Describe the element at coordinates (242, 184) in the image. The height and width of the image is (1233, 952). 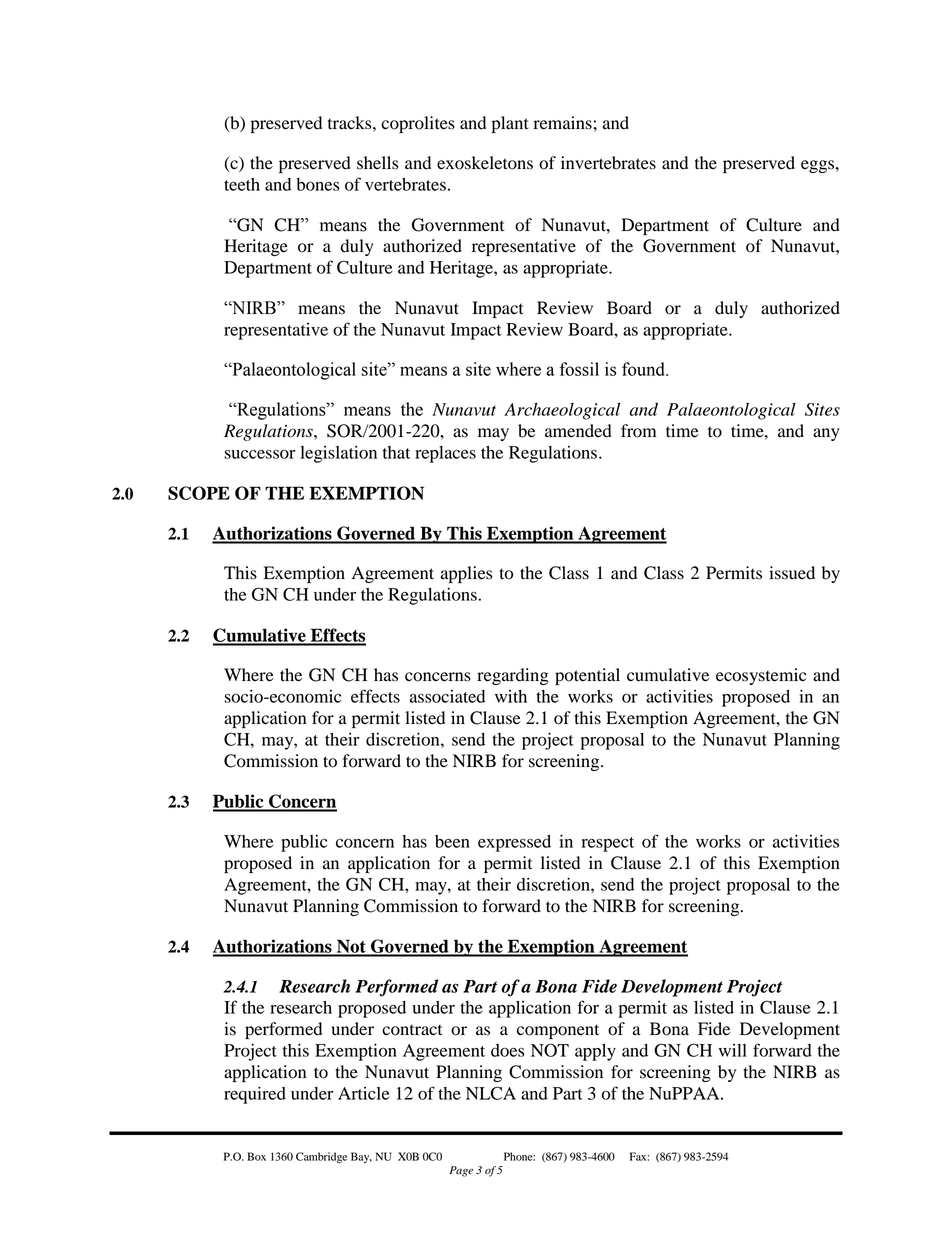
I see `teeth` at that location.
